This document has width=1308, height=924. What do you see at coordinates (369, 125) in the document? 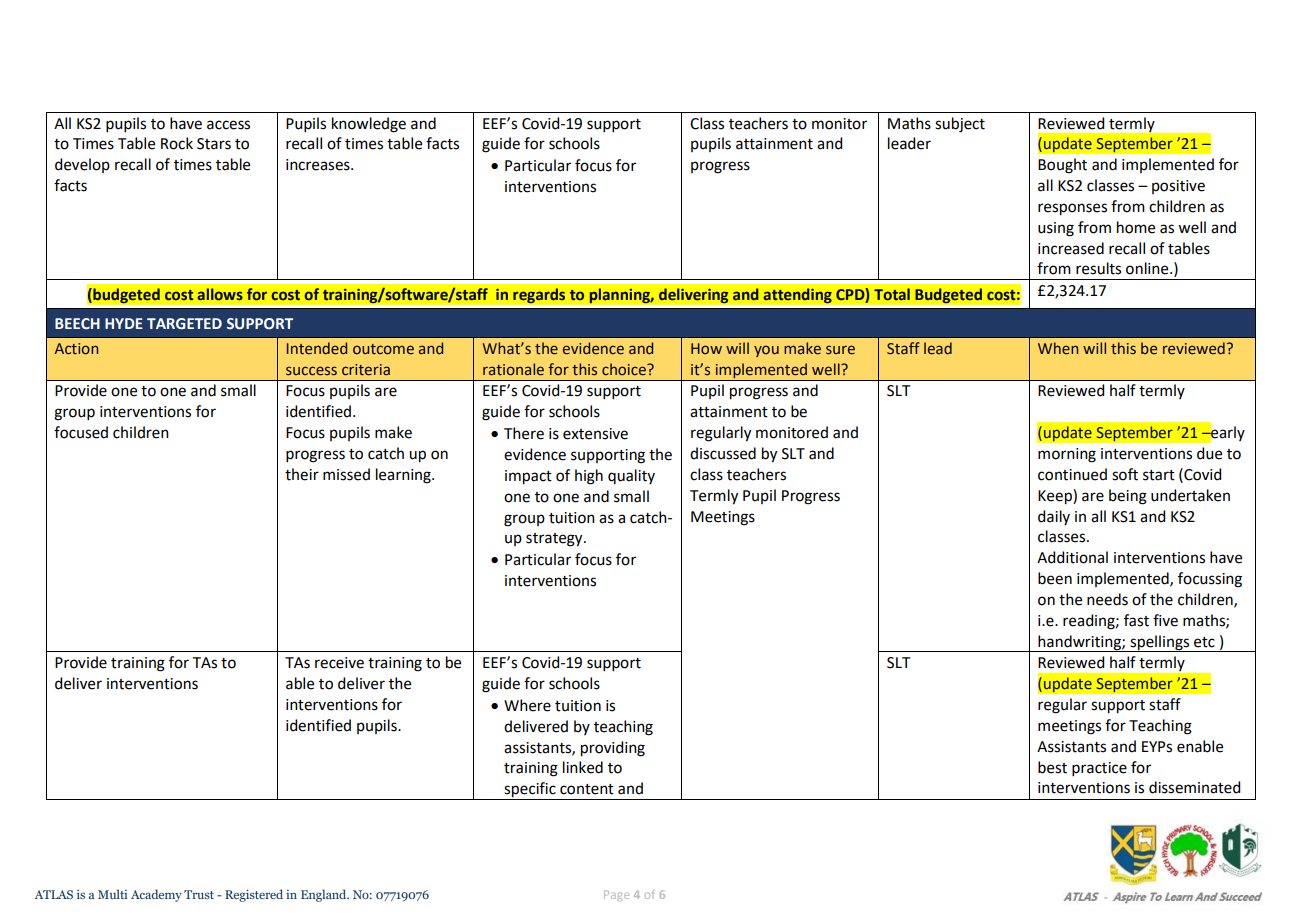
I see `knowledge` at bounding box center [369, 125].
